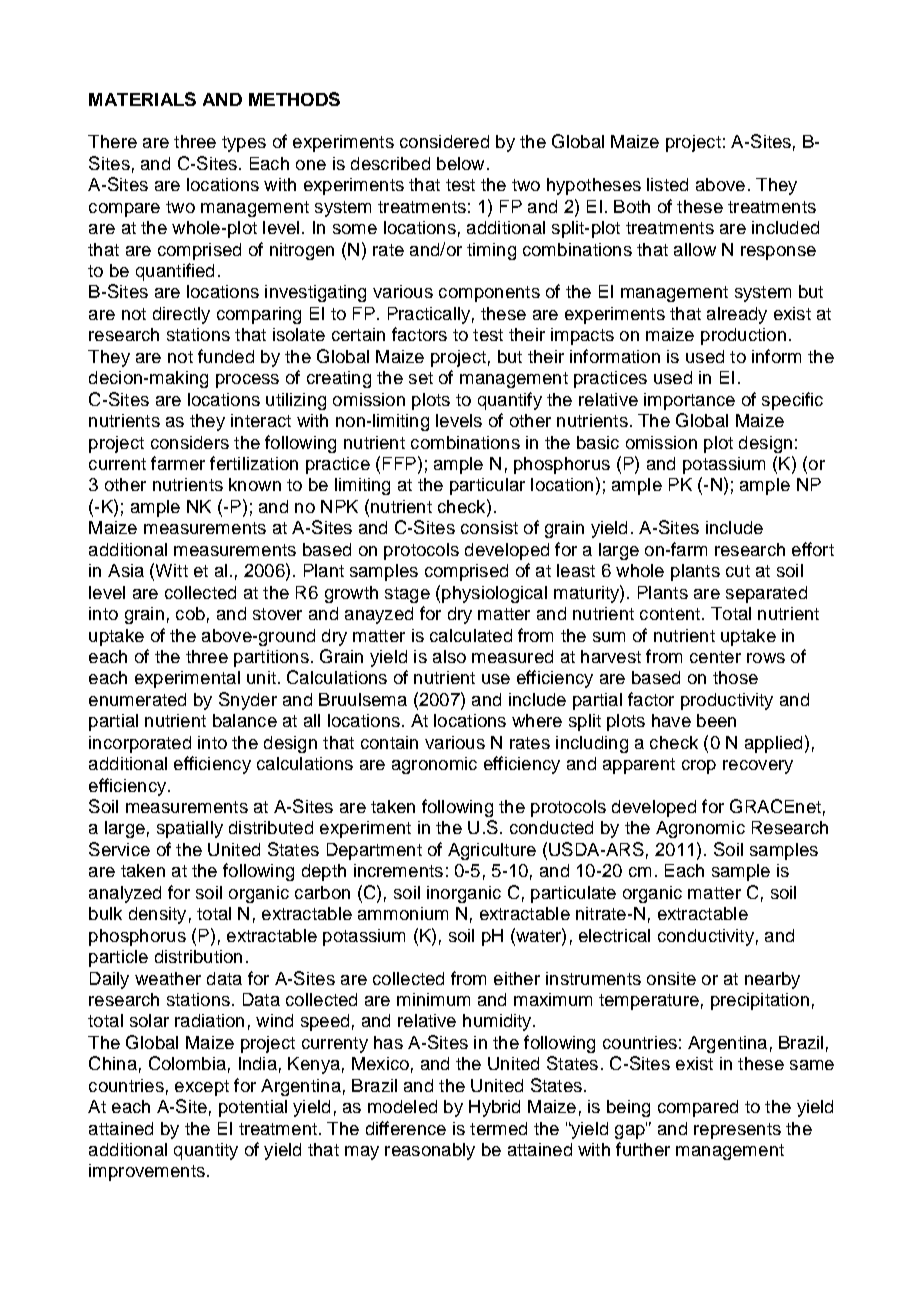 Image resolution: width=924 pixels, height=1308 pixels. I want to click on Agriculture, so click(492, 851).
